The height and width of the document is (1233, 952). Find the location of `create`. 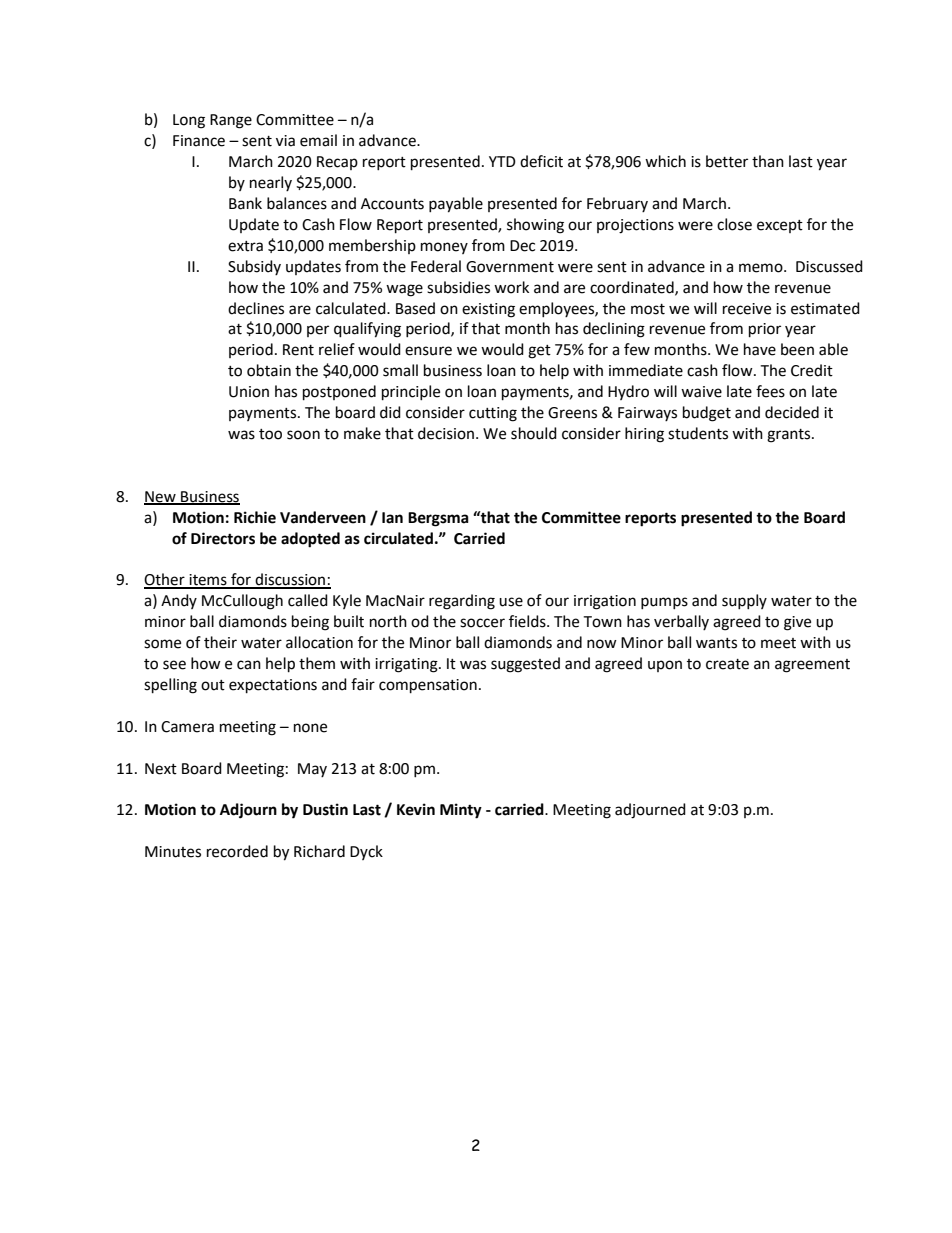

create is located at coordinates (727, 664).
